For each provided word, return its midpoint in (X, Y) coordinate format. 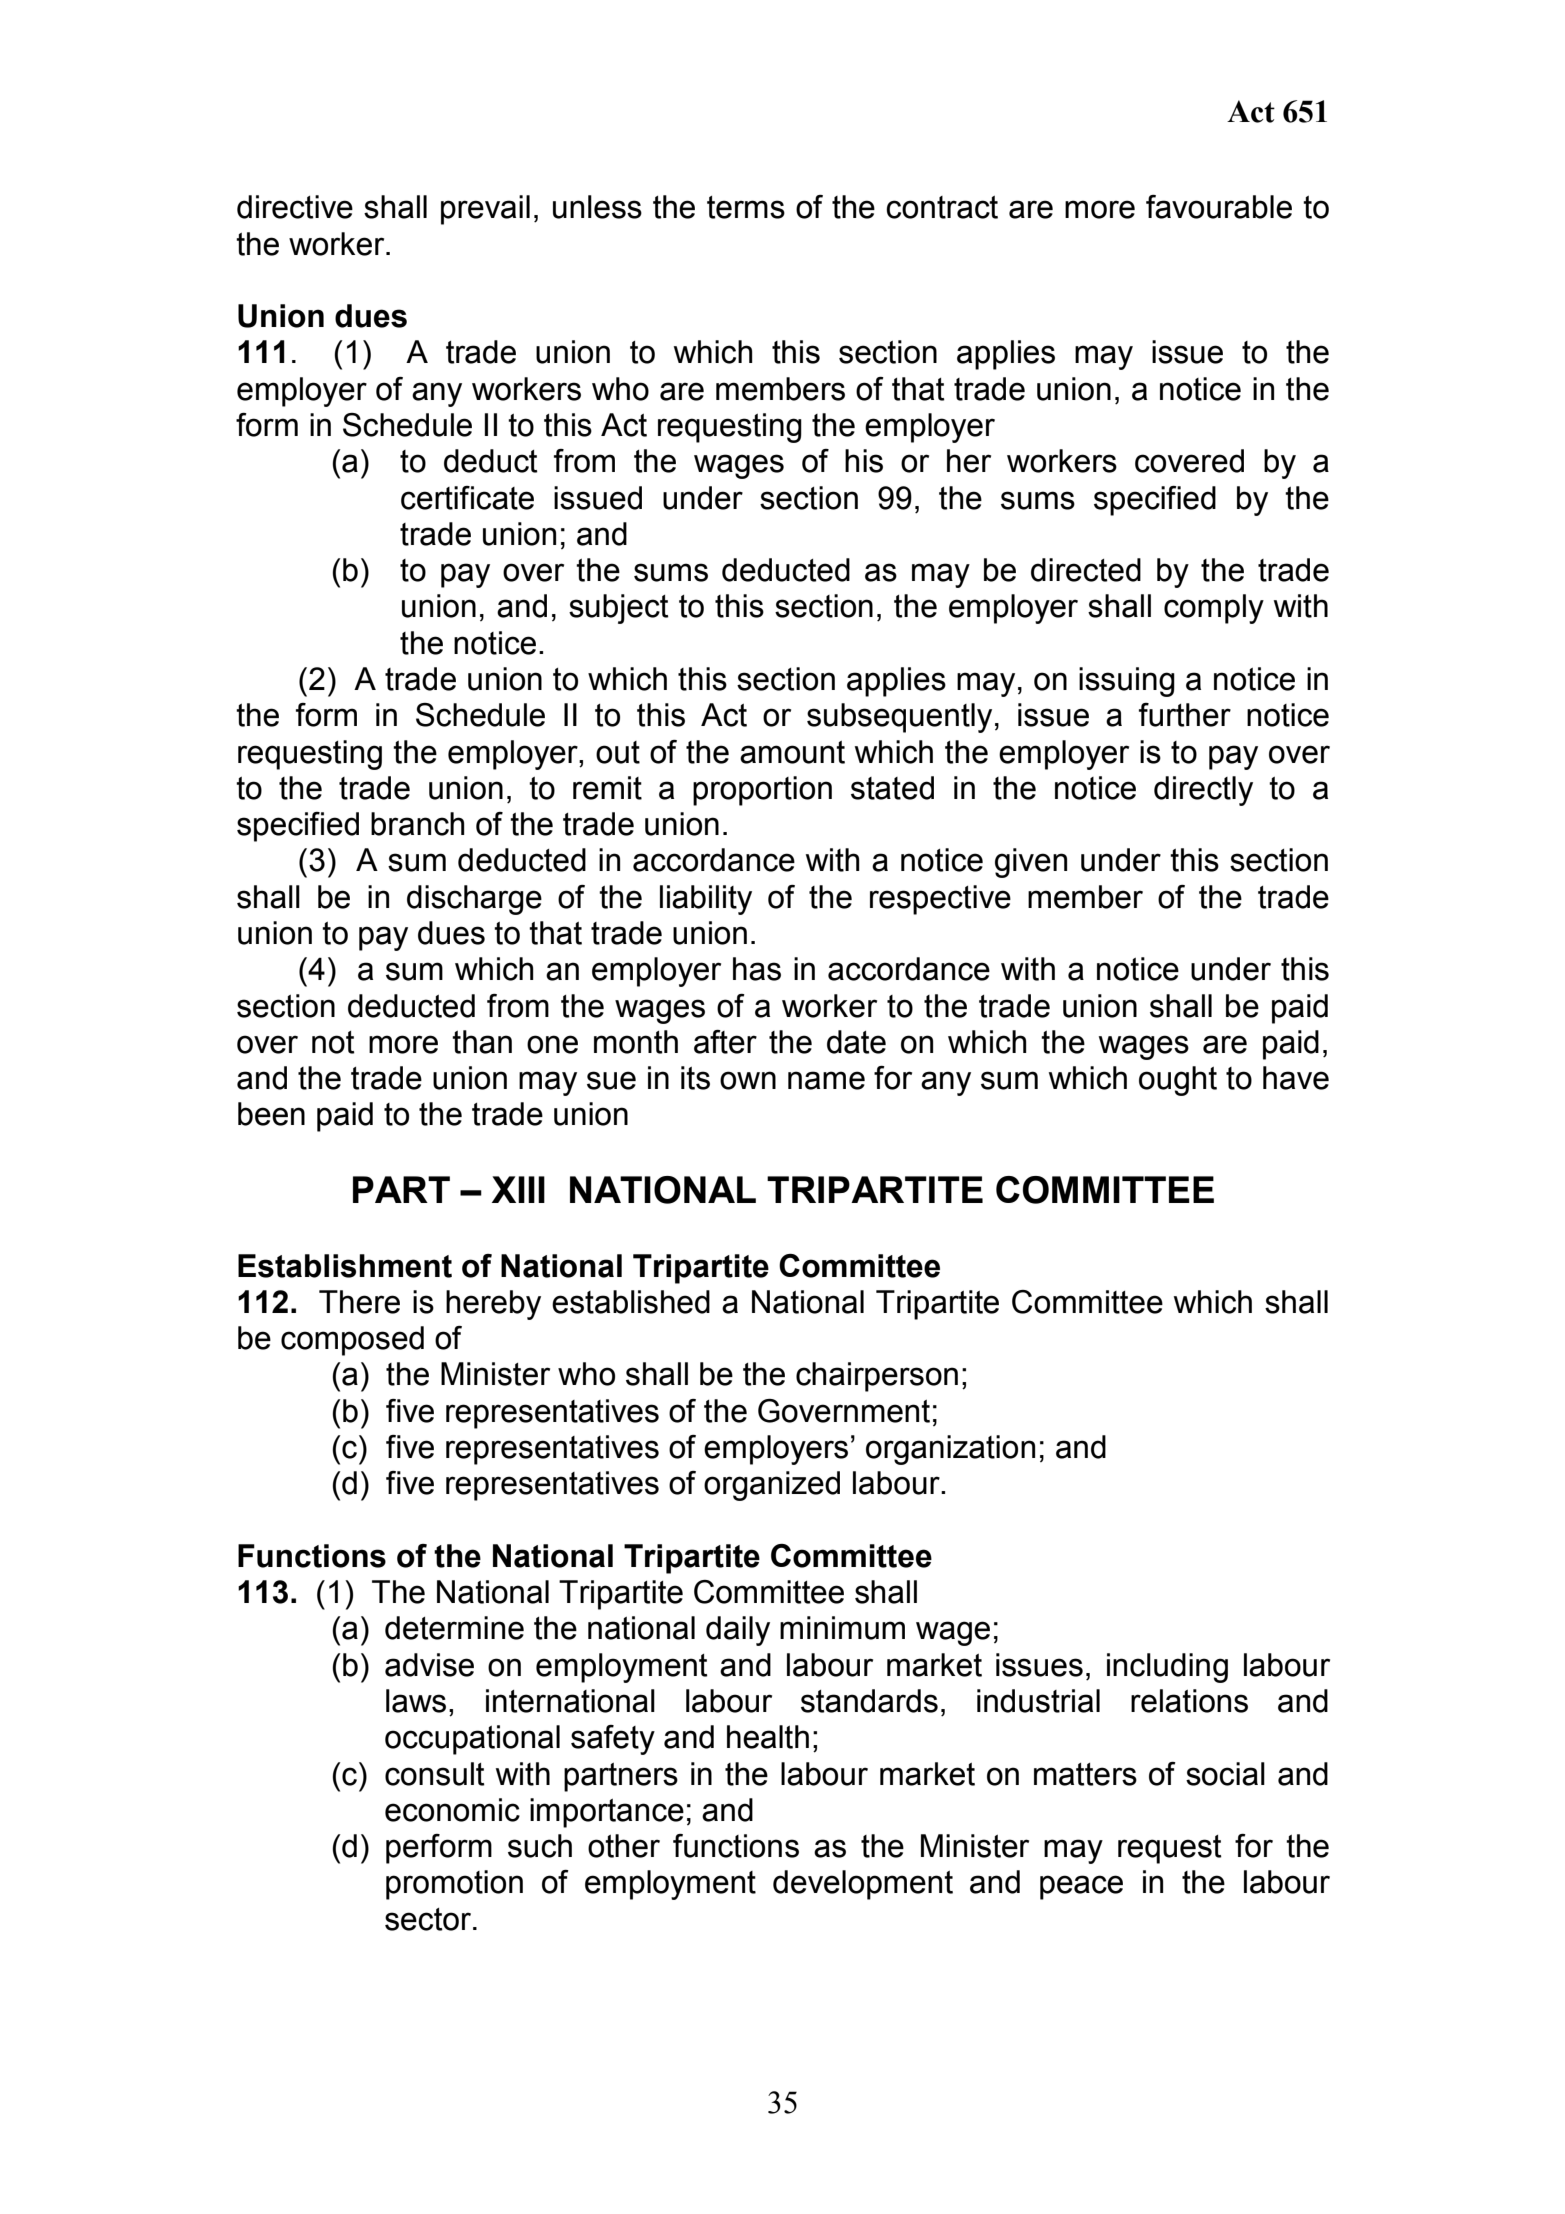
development (863, 1885)
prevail (485, 210)
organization (950, 1450)
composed (352, 1341)
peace (1081, 1887)
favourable (1219, 207)
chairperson (877, 1377)
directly (1203, 791)
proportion (762, 791)
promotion (454, 1885)
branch (418, 824)
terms (746, 207)
